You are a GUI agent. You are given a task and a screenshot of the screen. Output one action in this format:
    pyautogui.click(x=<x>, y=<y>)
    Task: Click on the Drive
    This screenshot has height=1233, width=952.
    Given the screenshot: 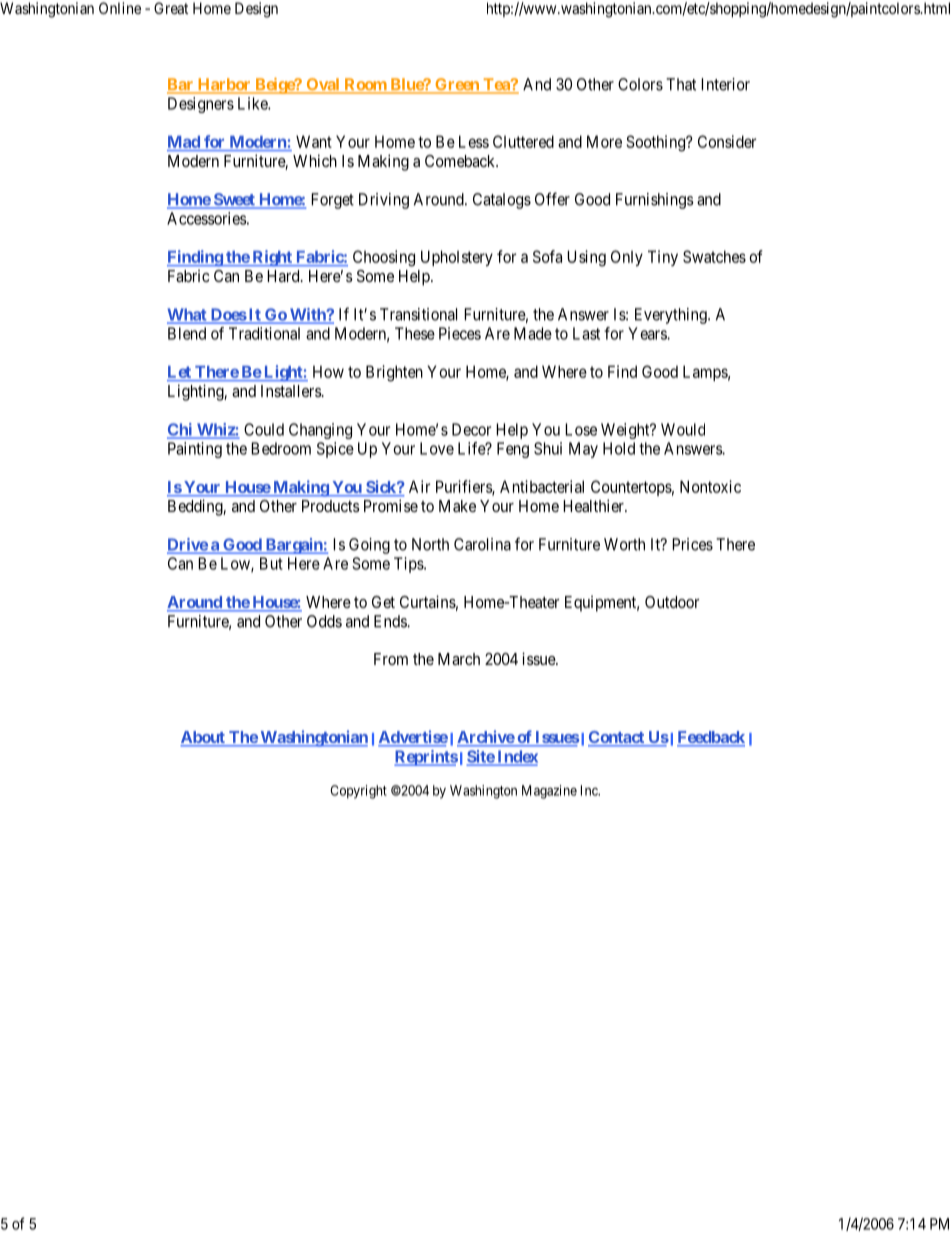 What is the action you would take?
    pyautogui.click(x=188, y=545)
